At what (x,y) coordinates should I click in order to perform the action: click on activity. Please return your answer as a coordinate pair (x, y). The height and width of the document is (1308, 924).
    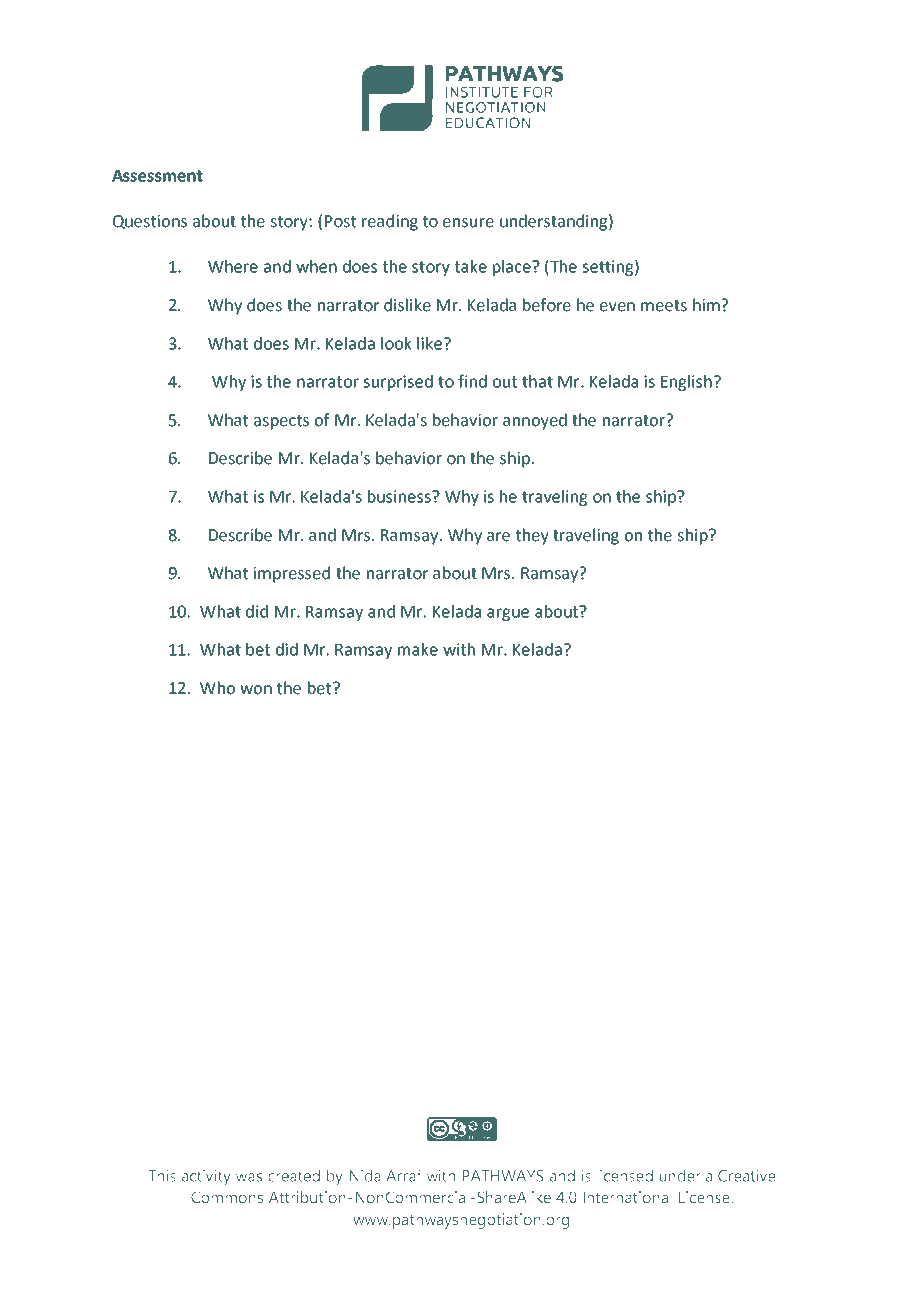
    Looking at the image, I should click on (206, 1177).
